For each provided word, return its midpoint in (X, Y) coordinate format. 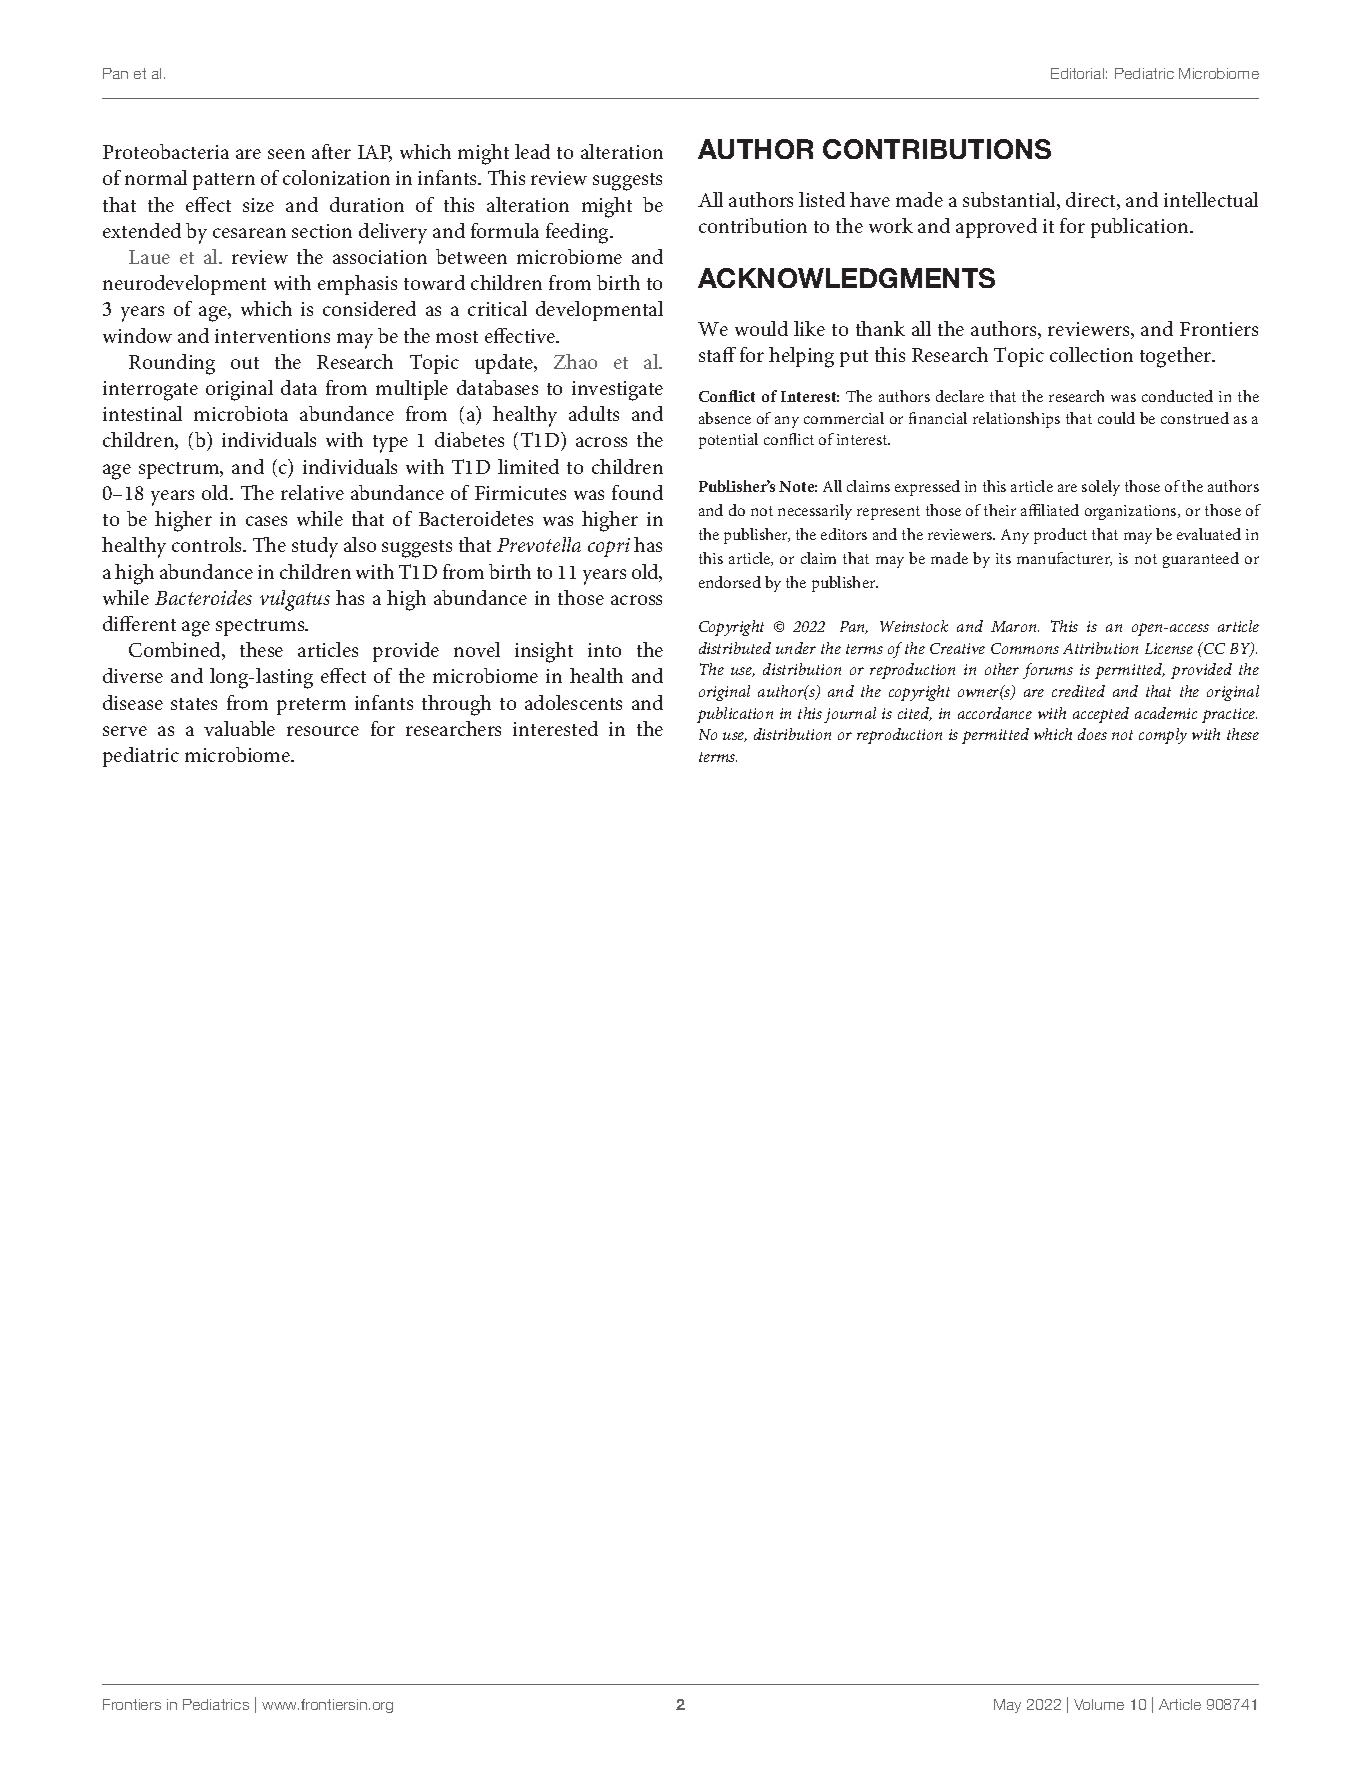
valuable (239, 728)
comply (1163, 736)
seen (286, 154)
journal (850, 715)
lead (532, 151)
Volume (1099, 1704)
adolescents (573, 702)
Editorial (1077, 73)
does (1092, 734)
